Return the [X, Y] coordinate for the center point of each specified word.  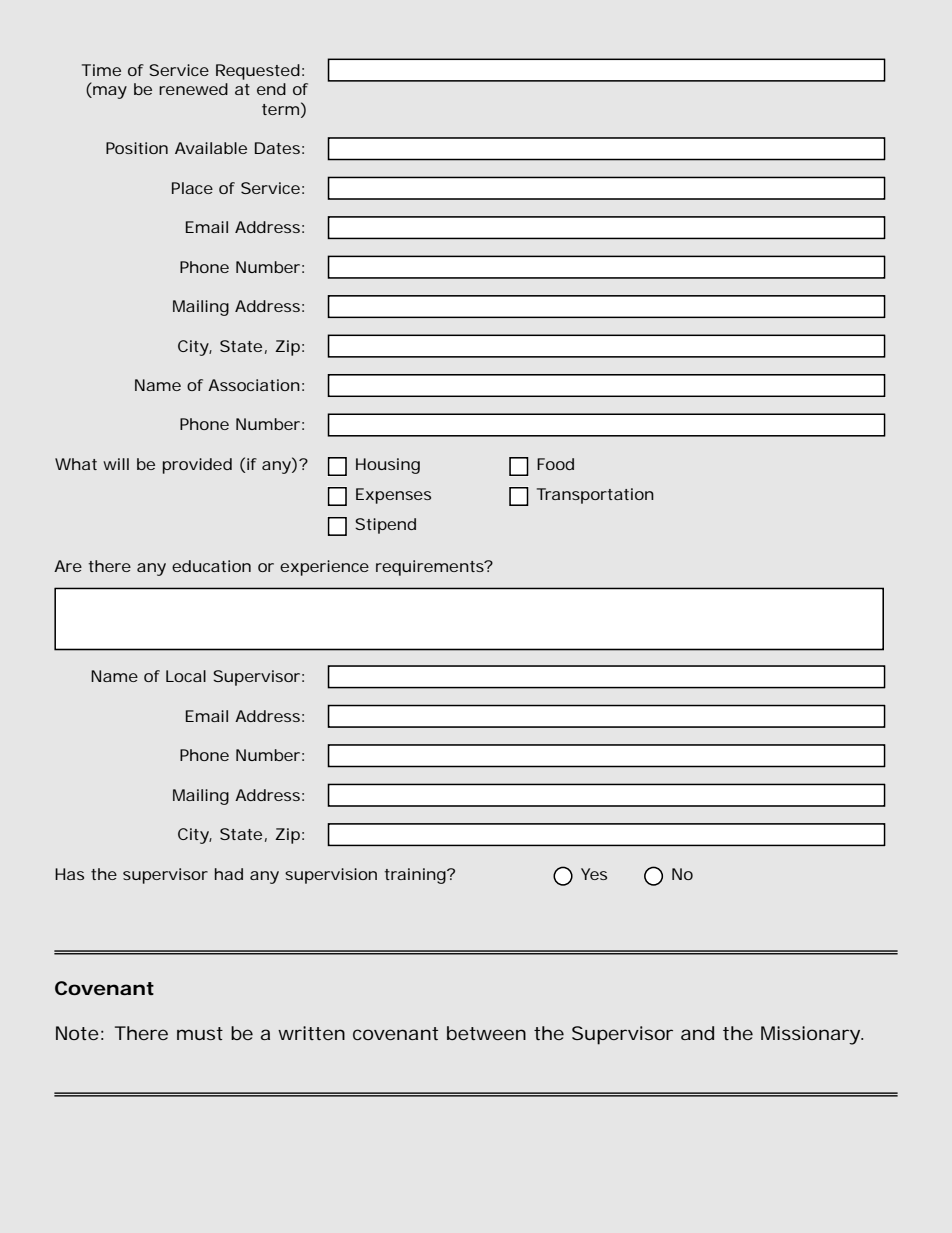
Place [192, 188]
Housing [388, 466]
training [416, 876]
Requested [258, 72]
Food [555, 464]
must [200, 1033]
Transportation [595, 496]
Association [254, 385]
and [697, 1033]
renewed [193, 89]
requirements [431, 568]
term [280, 109]
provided [197, 466]
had [229, 874]
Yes [594, 874]
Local [186, 676]
